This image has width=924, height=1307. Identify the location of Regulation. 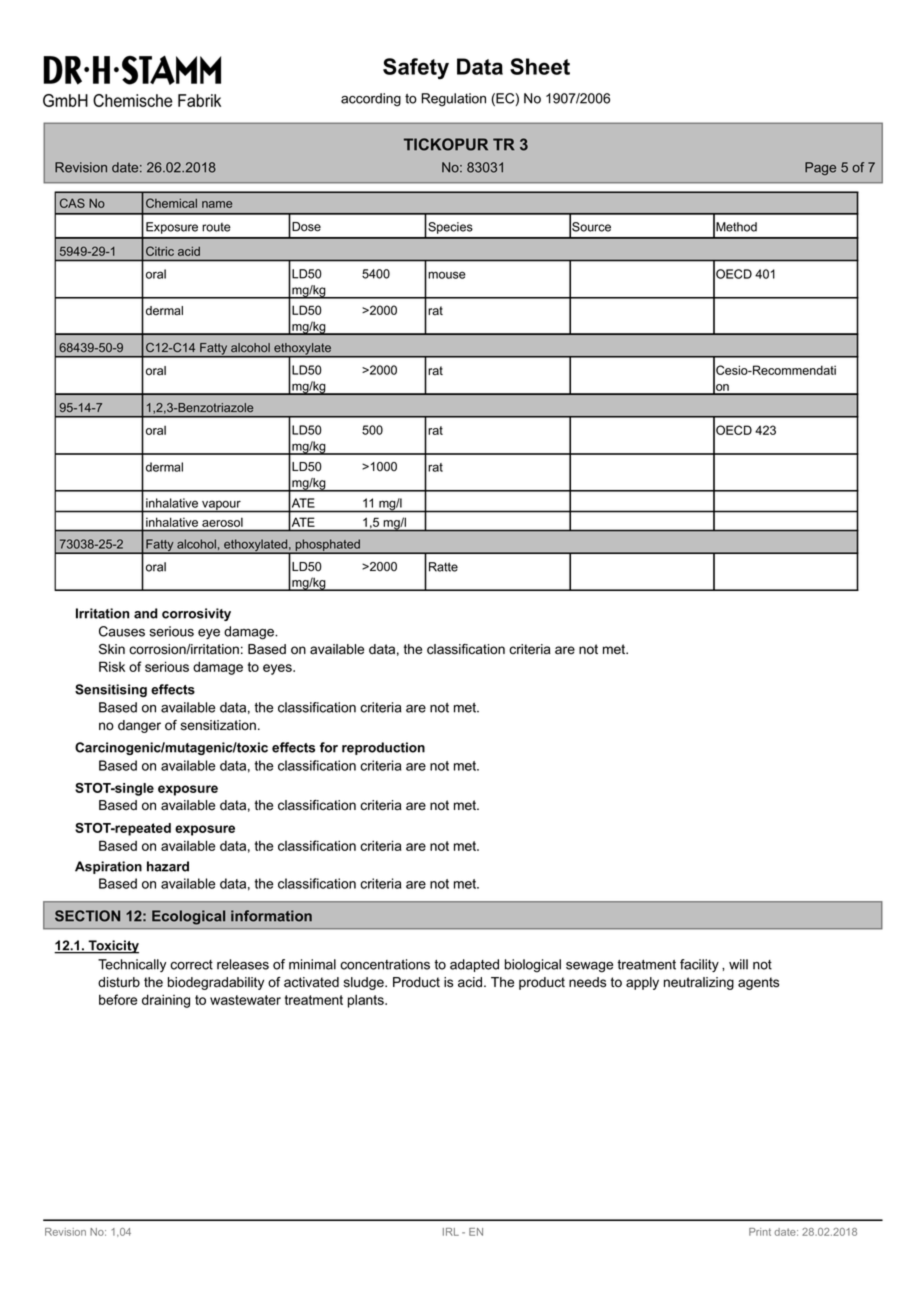
(453, 100).
